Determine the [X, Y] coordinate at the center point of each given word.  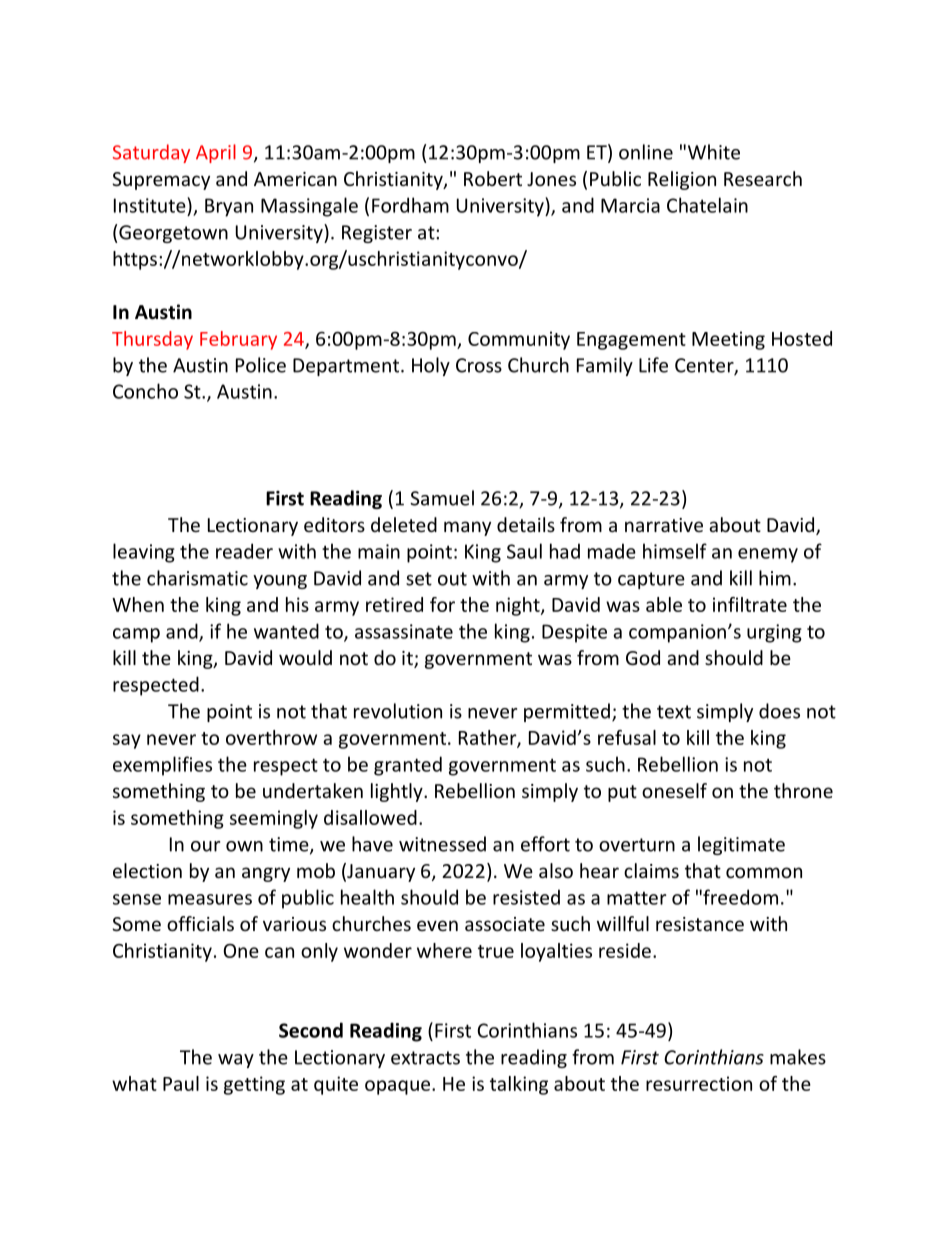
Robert [493, 178]
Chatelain [707, 205]
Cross [479, 365]
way [236, 1061]
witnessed [442, 844]
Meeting [728, 340]
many [467, 528]
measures [210, 899]
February [238, 340]
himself [675, 551]
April [216, 153]
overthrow [271, 737]
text [674, 712]
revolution [398, 711]
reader [244, 551]
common [764, 872]
